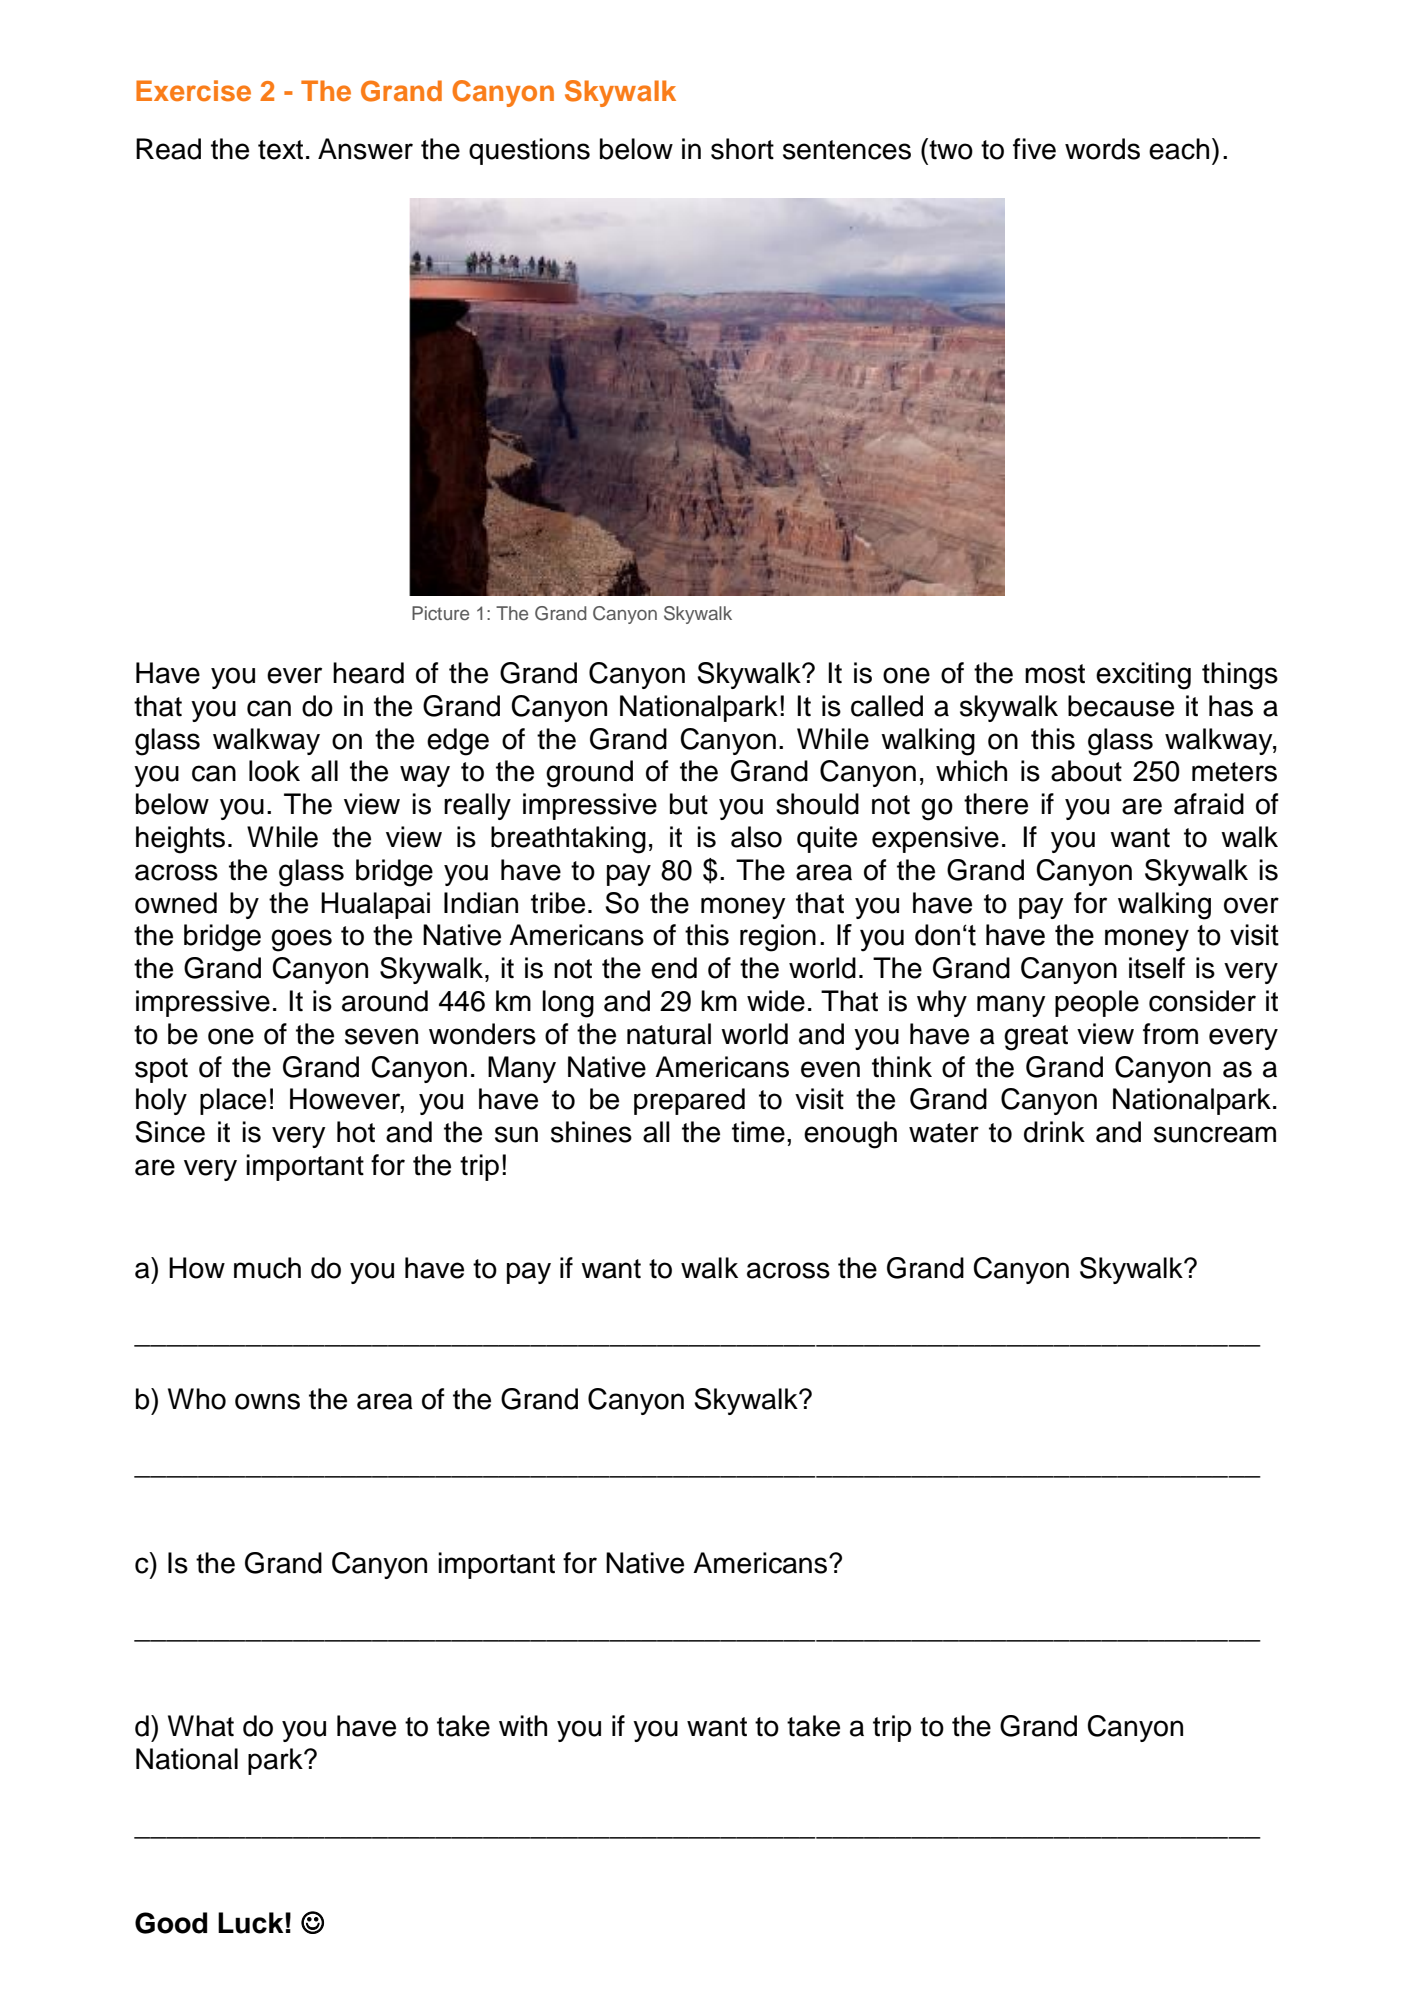 The image size is (1414, 2000). Describe the element at coordinates (523, 1725) in the image. I see `with` at that location.
